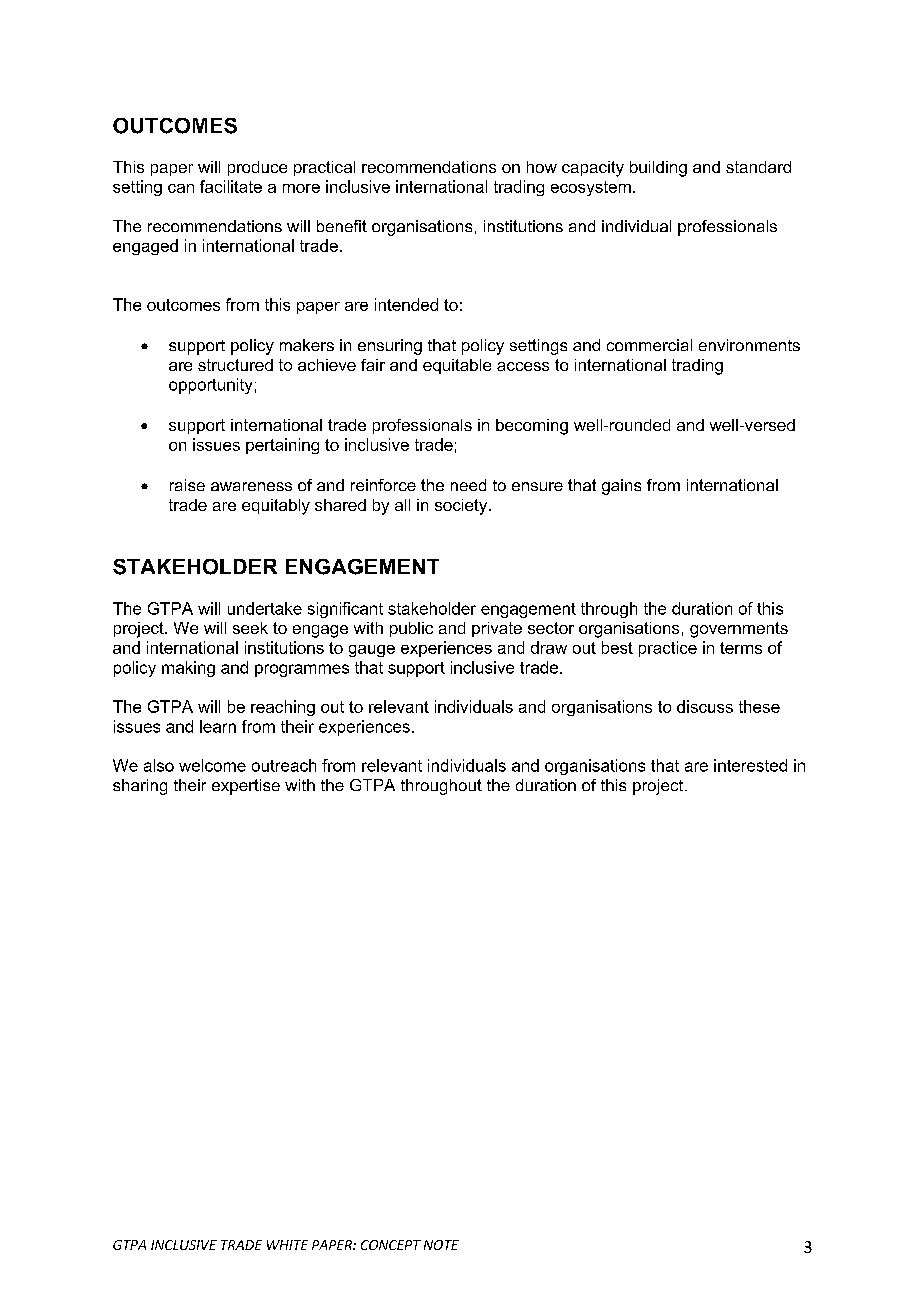  Describe the element at coordinates (218, 726) in the page. I see `learn` at that location.
